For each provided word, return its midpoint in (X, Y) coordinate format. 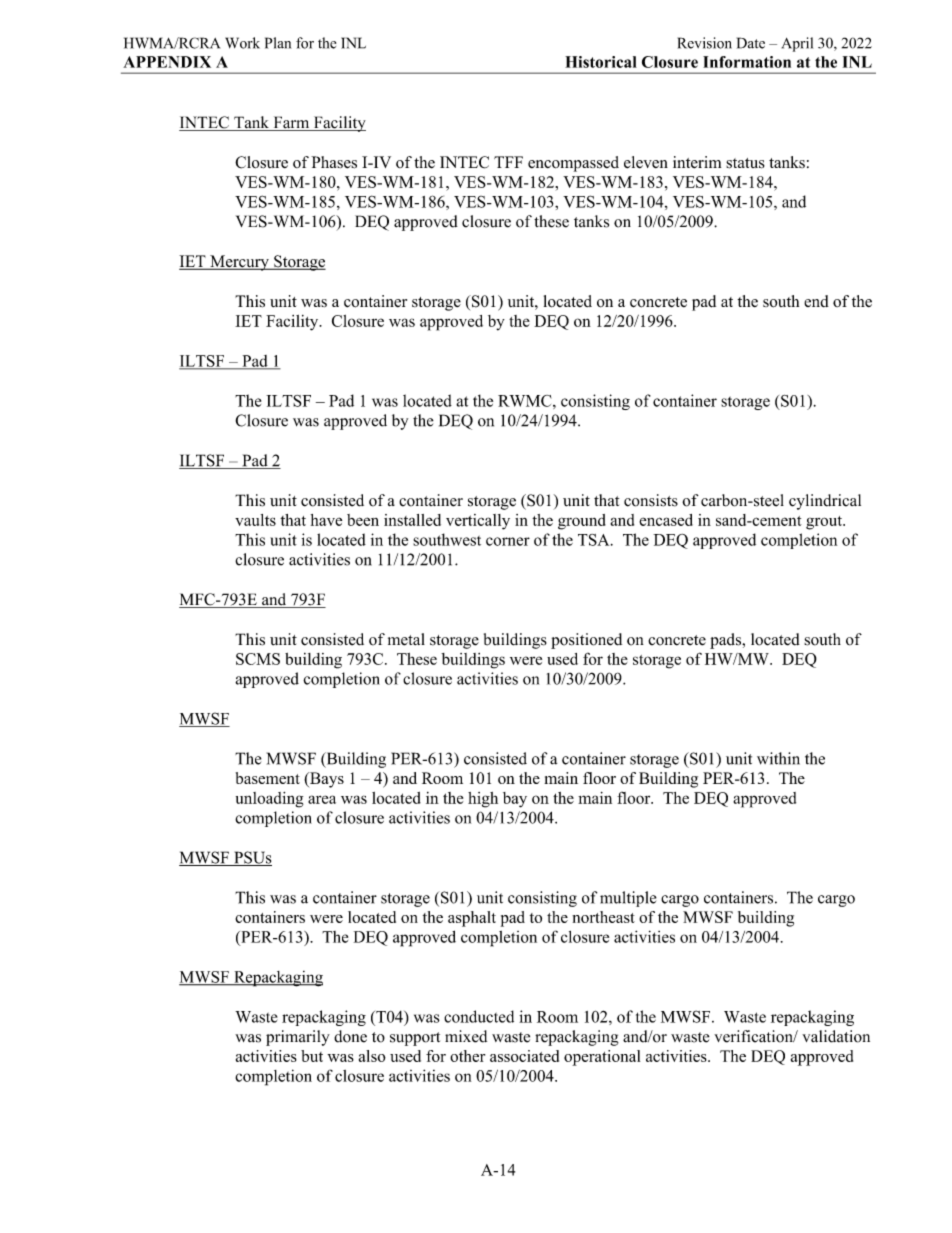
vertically (478, 522)
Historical (601, 62)
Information (747, 62)
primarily (298, 1038)
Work (242, 43)
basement (268, 778)
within (778, 758)
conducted (479, 1016)
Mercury (239, 263)
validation (836, 1036)
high (483, 800)
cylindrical (825, 502)
